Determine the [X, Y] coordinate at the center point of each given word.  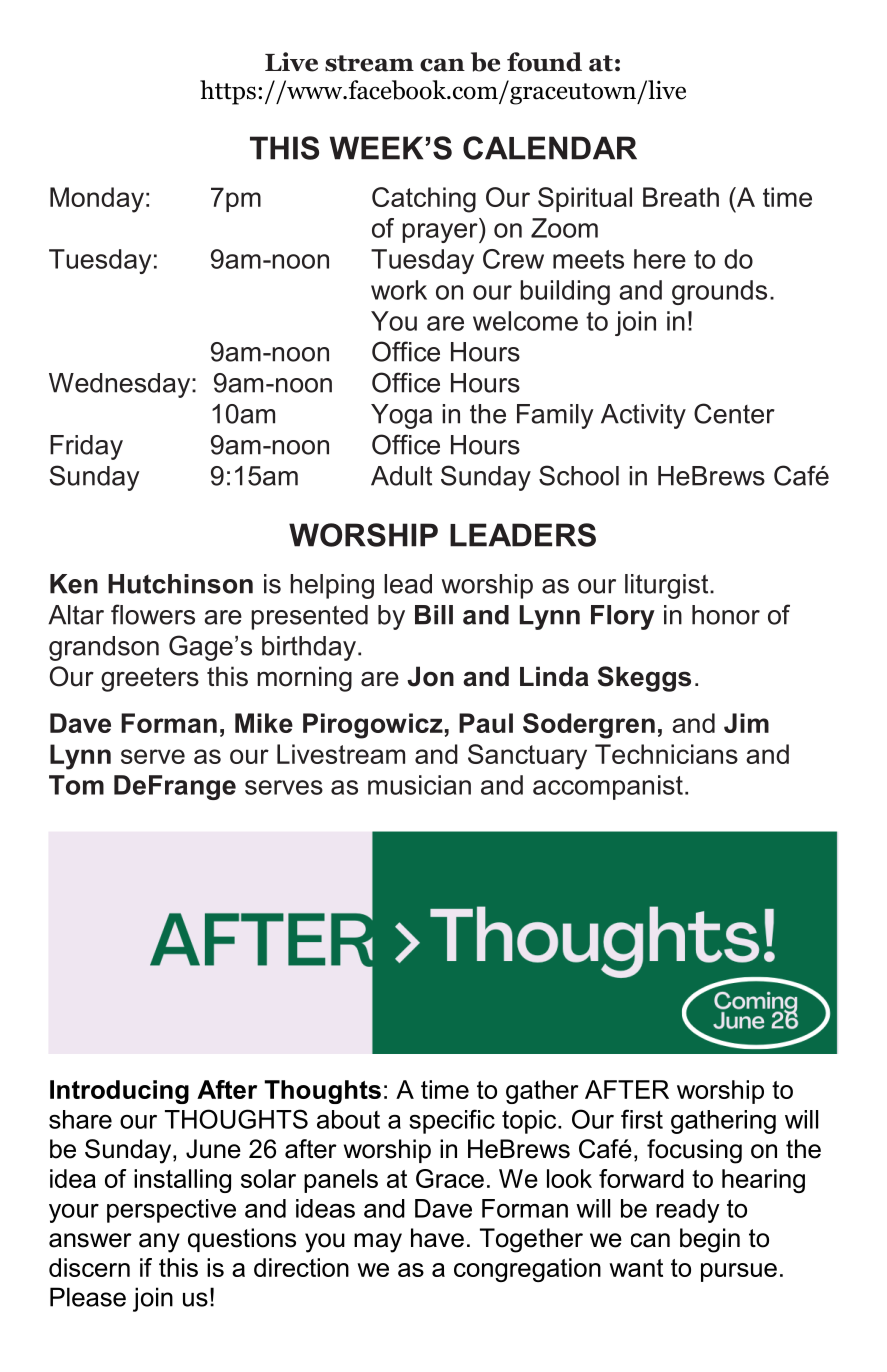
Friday [86, 447]
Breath [681, 197]
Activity [643, 416]
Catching [424, 200]
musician [419, 785]
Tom [76, 785]
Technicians [666, 754]
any [159, 1243]
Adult [401, 476]
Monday [97, 200]
